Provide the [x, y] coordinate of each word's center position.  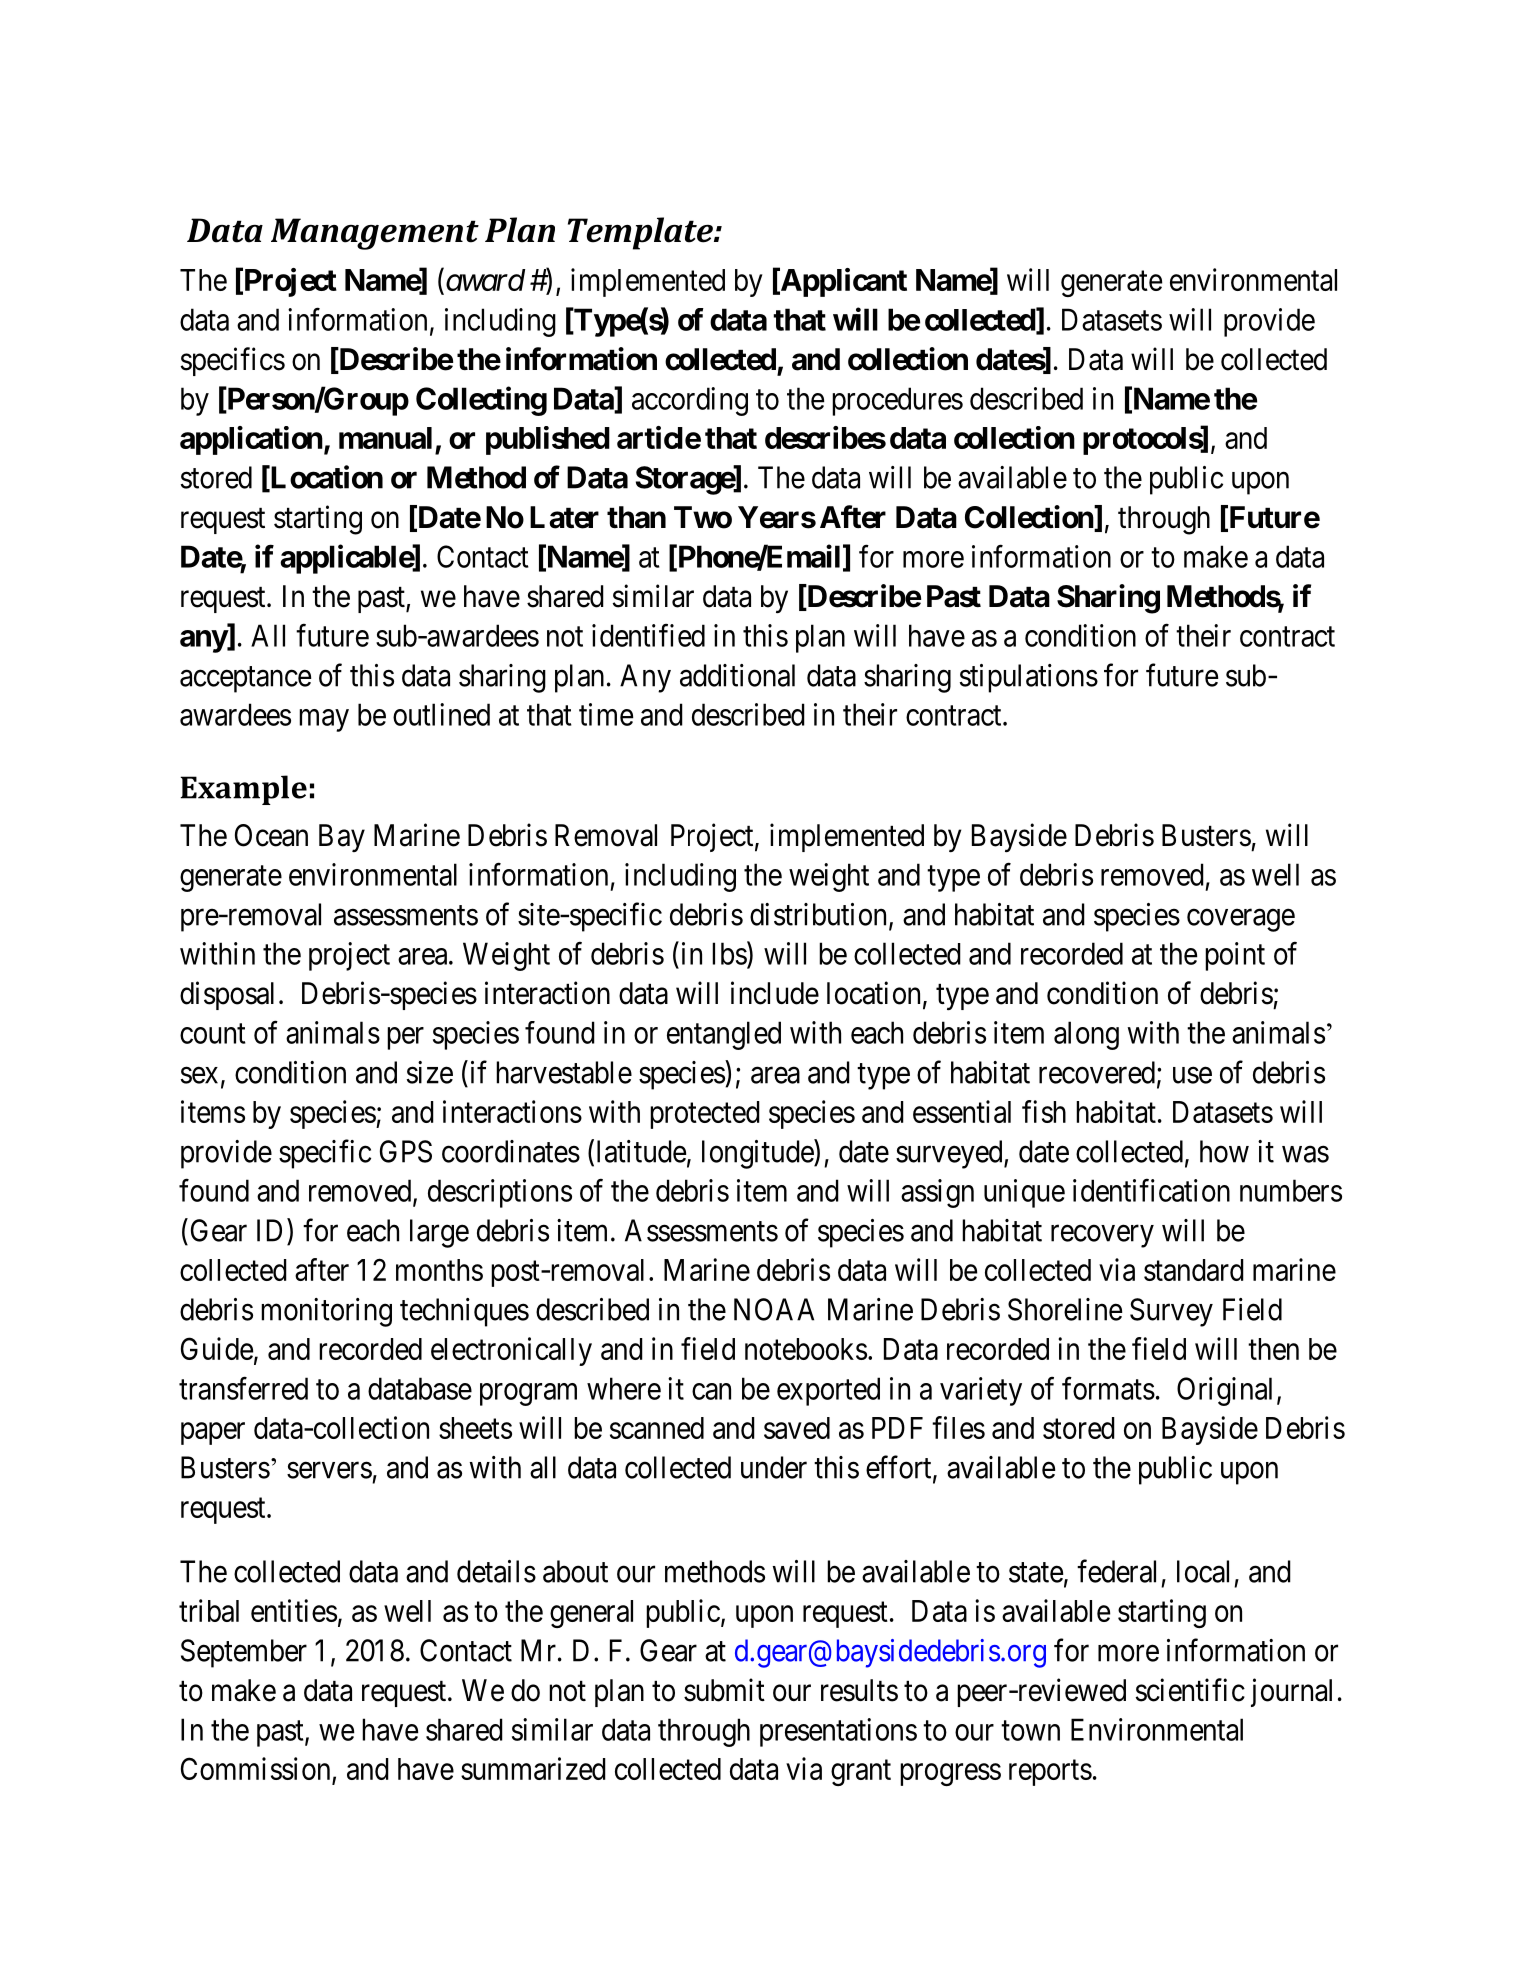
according [690, 401]
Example [243, 790]
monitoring [326, 1312]
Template [641, 233]
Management [375, 234]
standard [1194, 1270]
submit [724, 1690]
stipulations [1029, 678]
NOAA [774, 1309]
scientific [1190, 1690]
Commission [257, 1770]
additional [737, 675]
